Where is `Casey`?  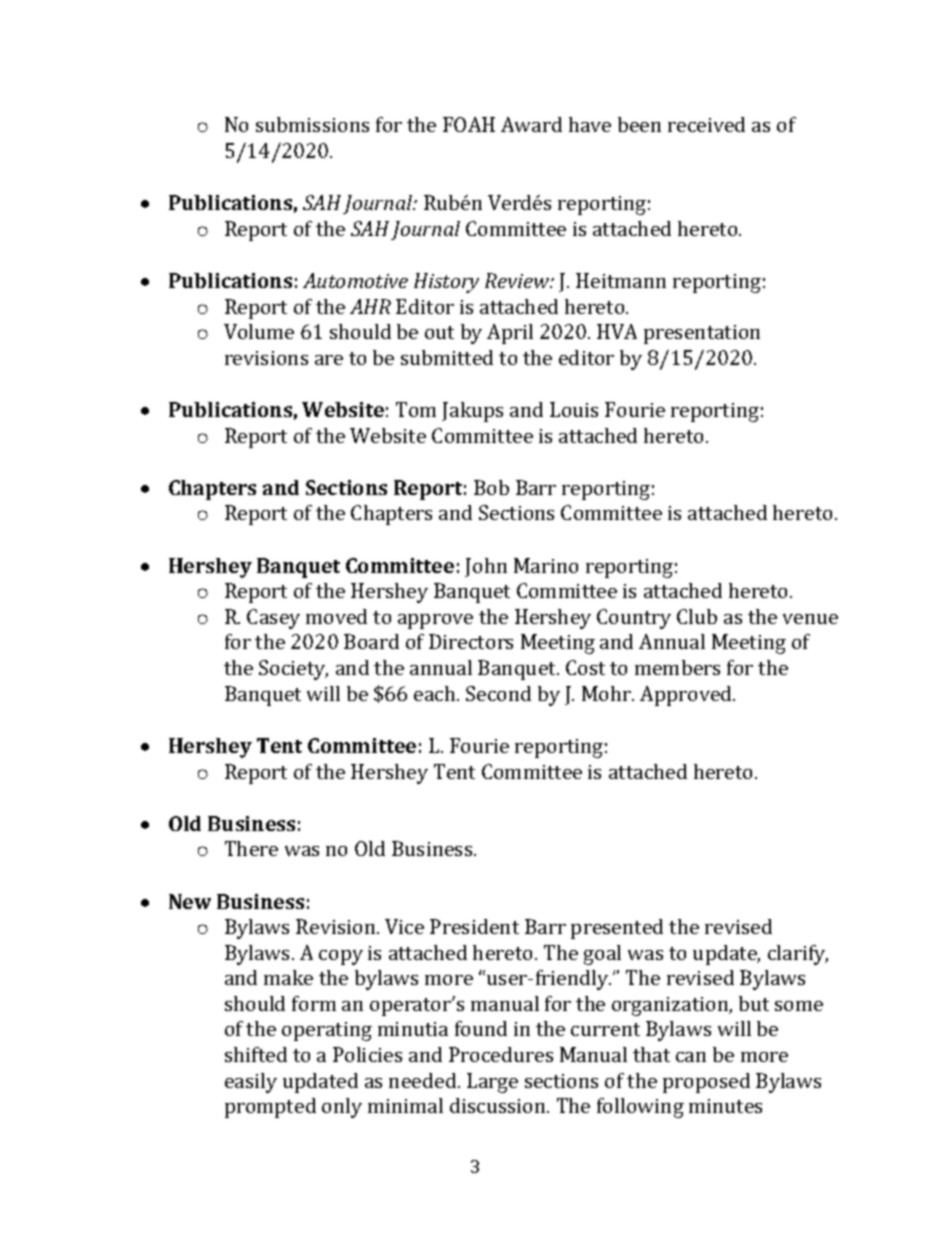
Casey is located at coordinates (273, 619).
